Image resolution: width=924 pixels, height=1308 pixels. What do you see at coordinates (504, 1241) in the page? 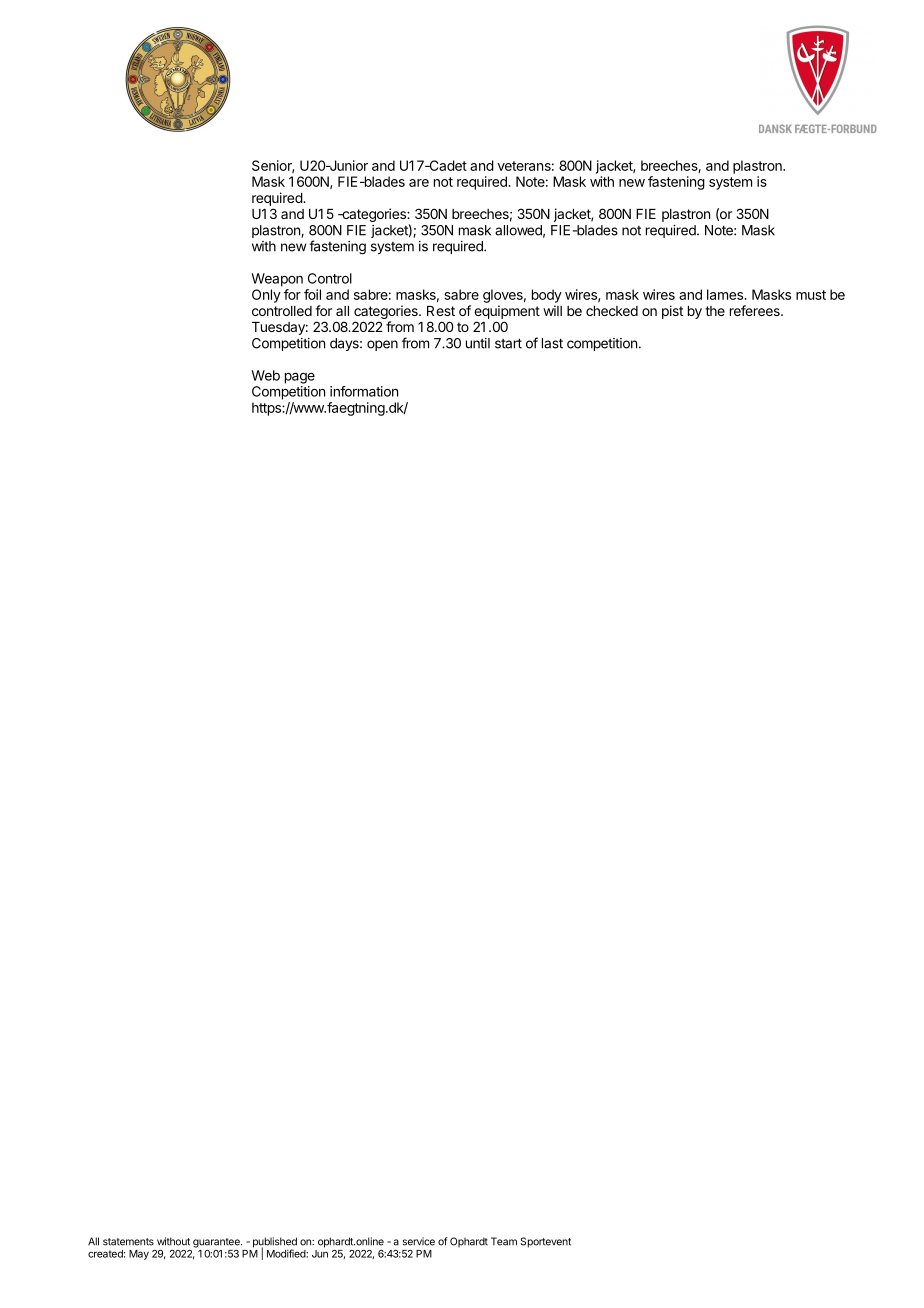
I see `Team` at bounding box center [504, 1241].
